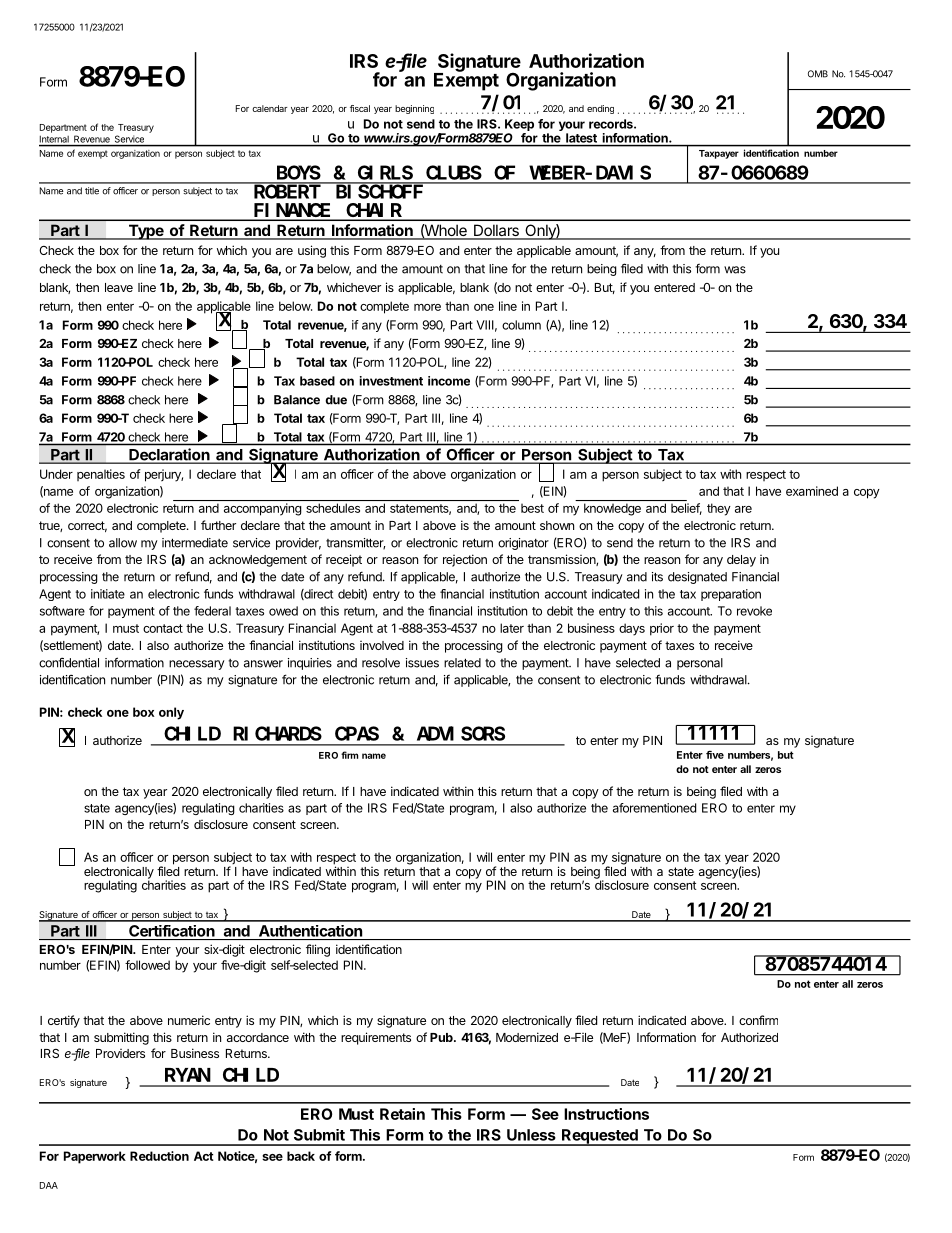  I want to click on aforementioned, so click(654, 808).
